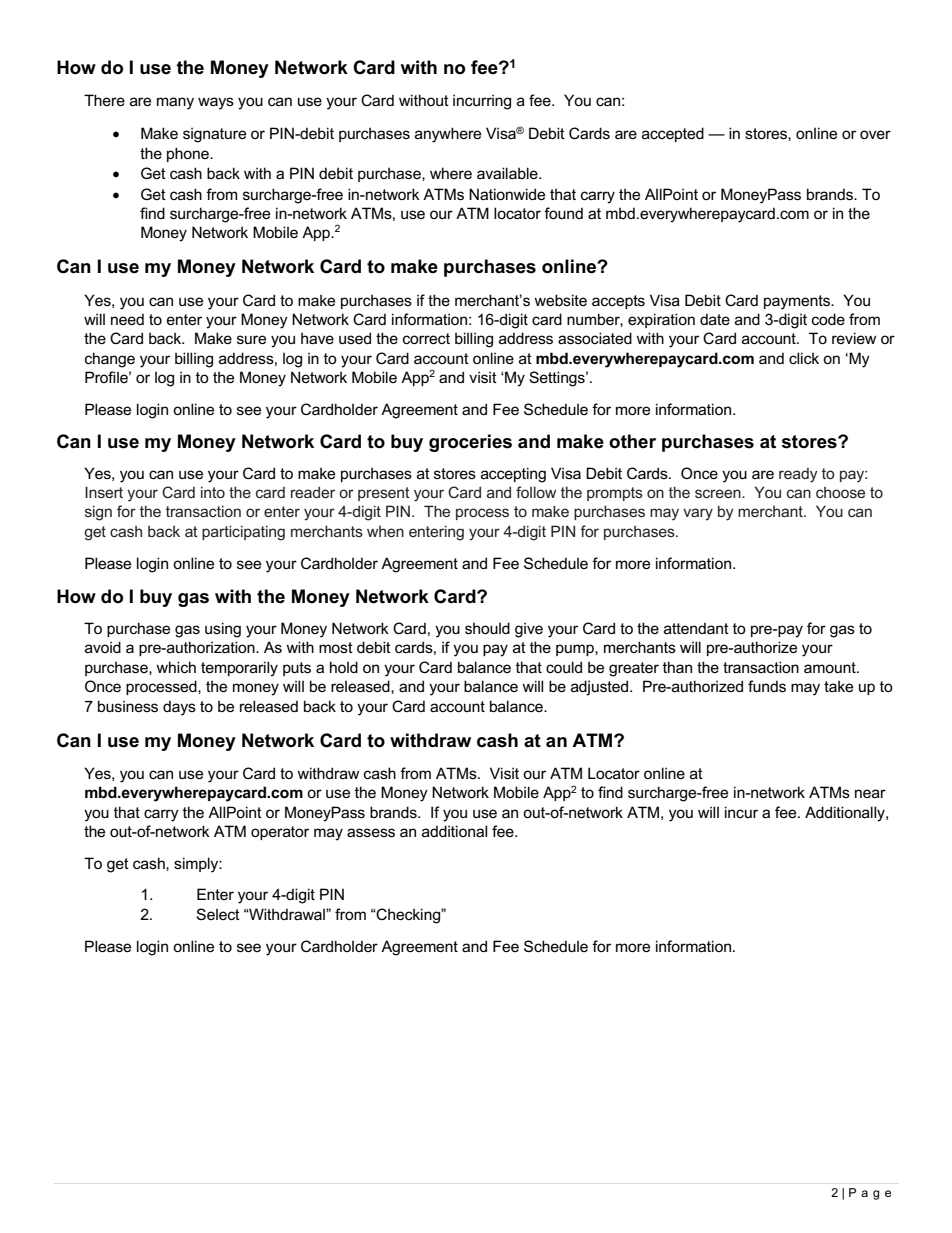 The image size is (952, 1233). What do you see at coordinates (870, 793) in the screenshot?
I see `near` at bounding box center [870, 793].
